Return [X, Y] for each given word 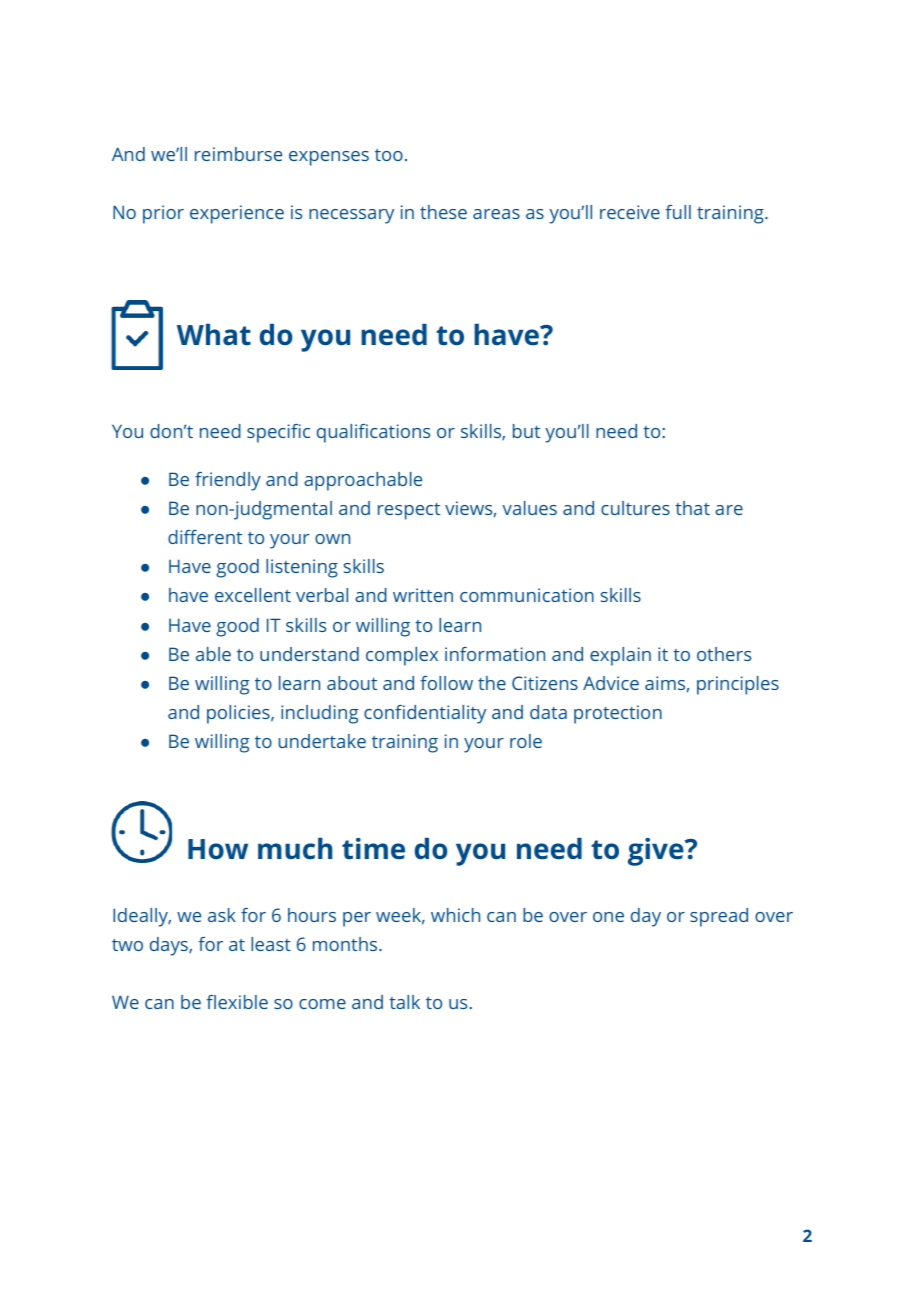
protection [618, 714]
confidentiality [425, 714]
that [692, 508]
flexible [237, 1002]
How [218, 849]
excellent [253, 595]
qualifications [373, 433]
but [526, 431]
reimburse [238, 154]
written [423, 595]
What [214, 335]
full [678, 212]
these [443, 212]
